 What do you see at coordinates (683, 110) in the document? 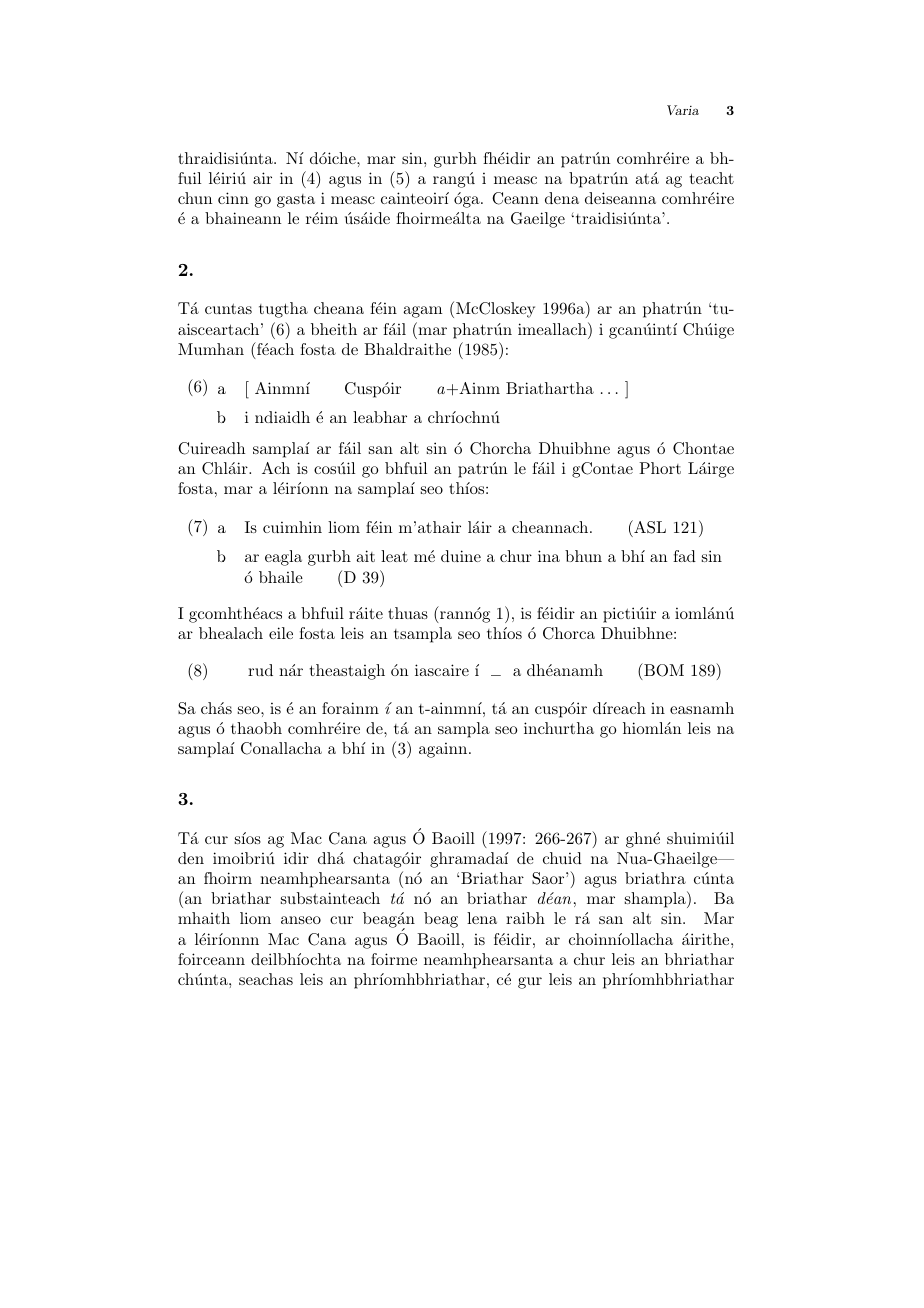
I see `Varia` at bounding box center [683, 110].
